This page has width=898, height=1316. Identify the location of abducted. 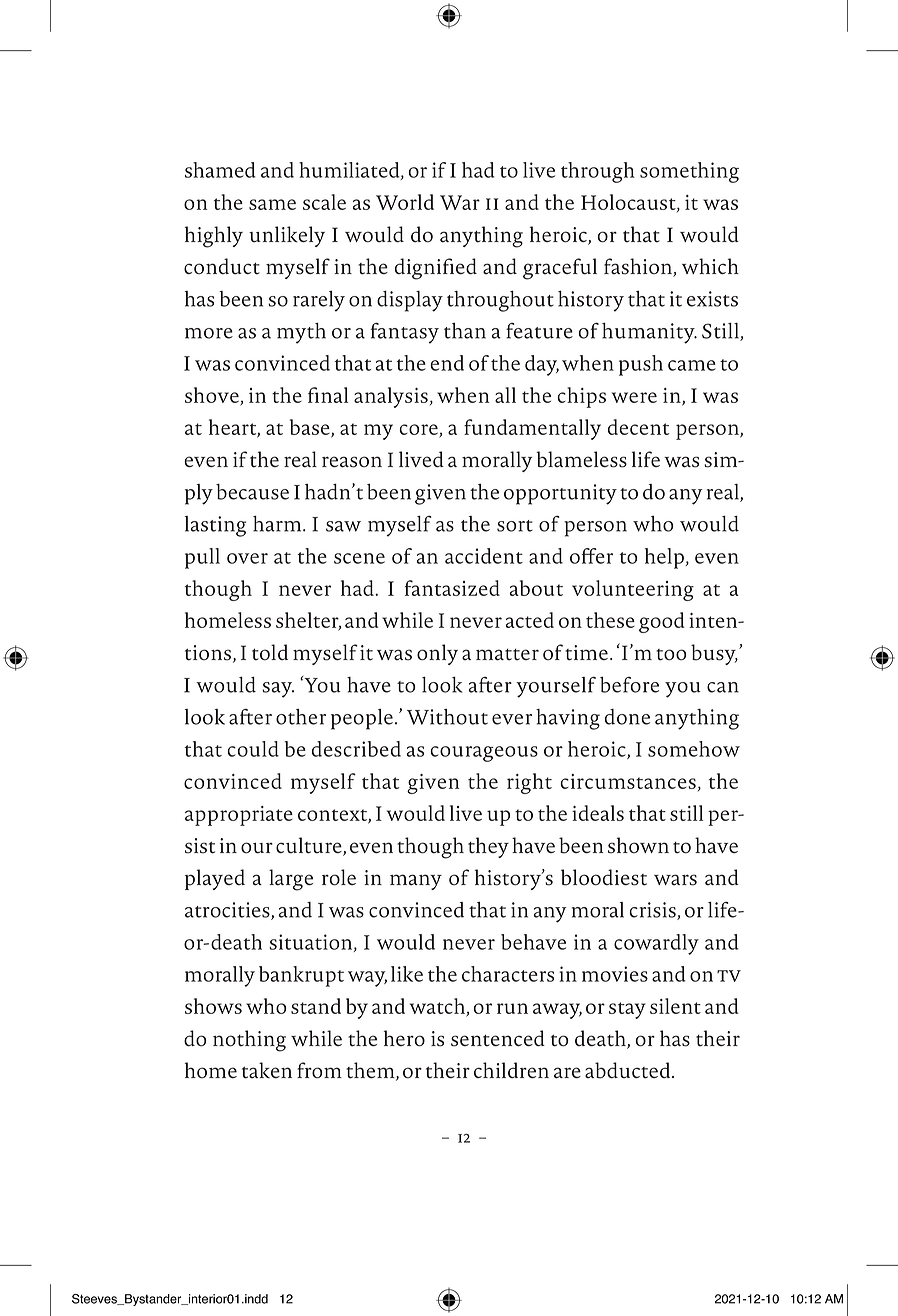
(629, 1070).
